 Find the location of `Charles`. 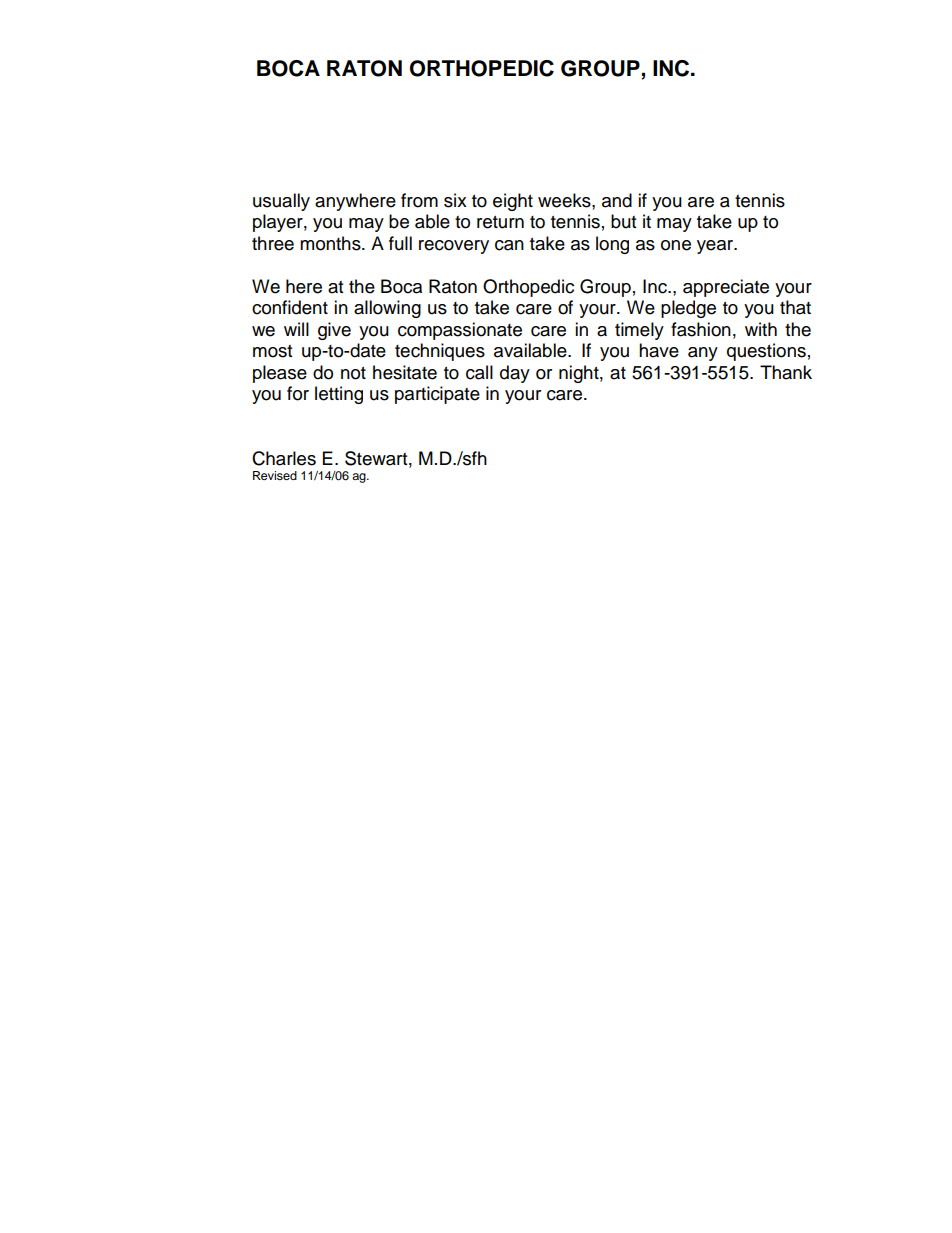

Charles is located at coordinates (284, 458).
